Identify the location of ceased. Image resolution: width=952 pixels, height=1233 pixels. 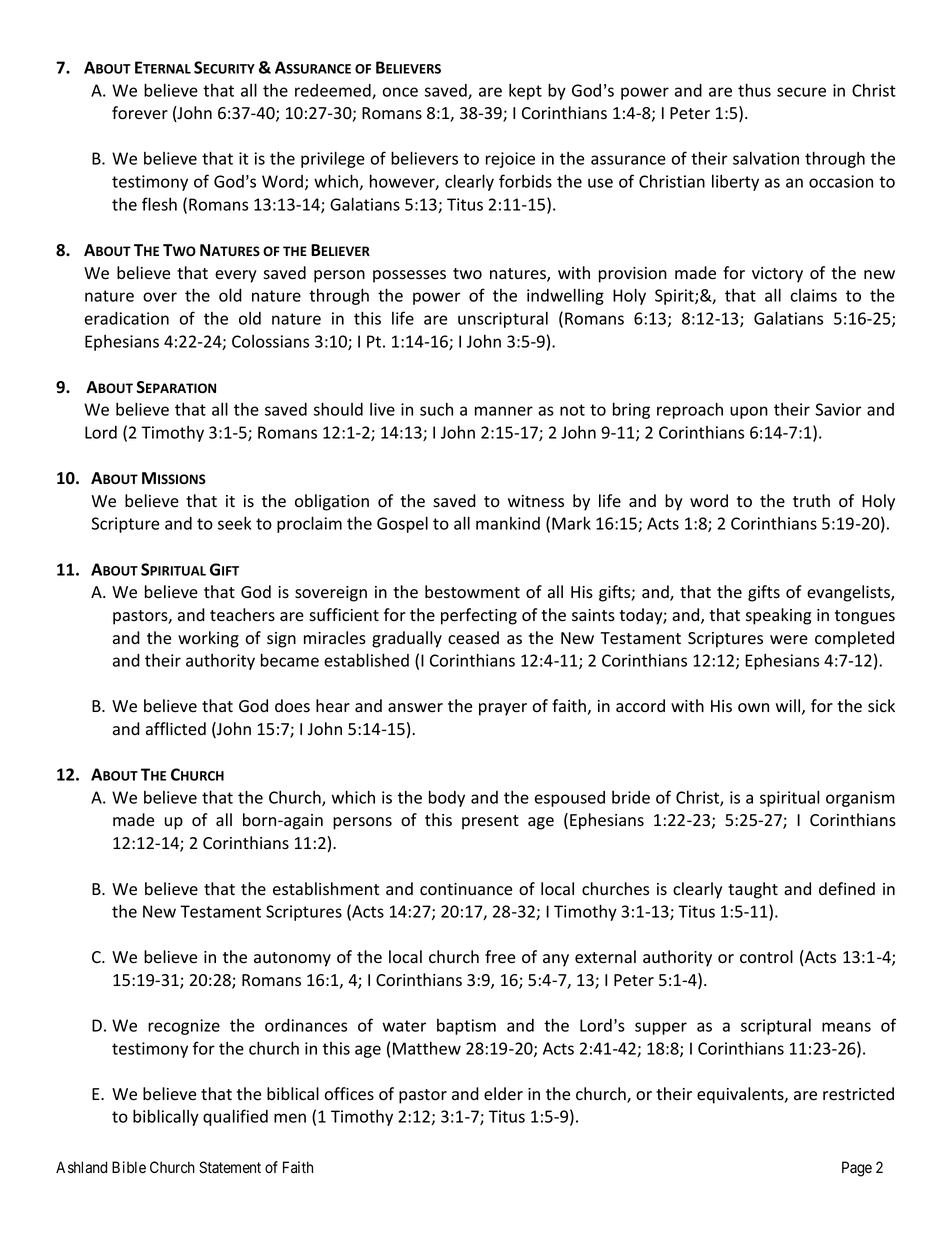
(473, 638).
